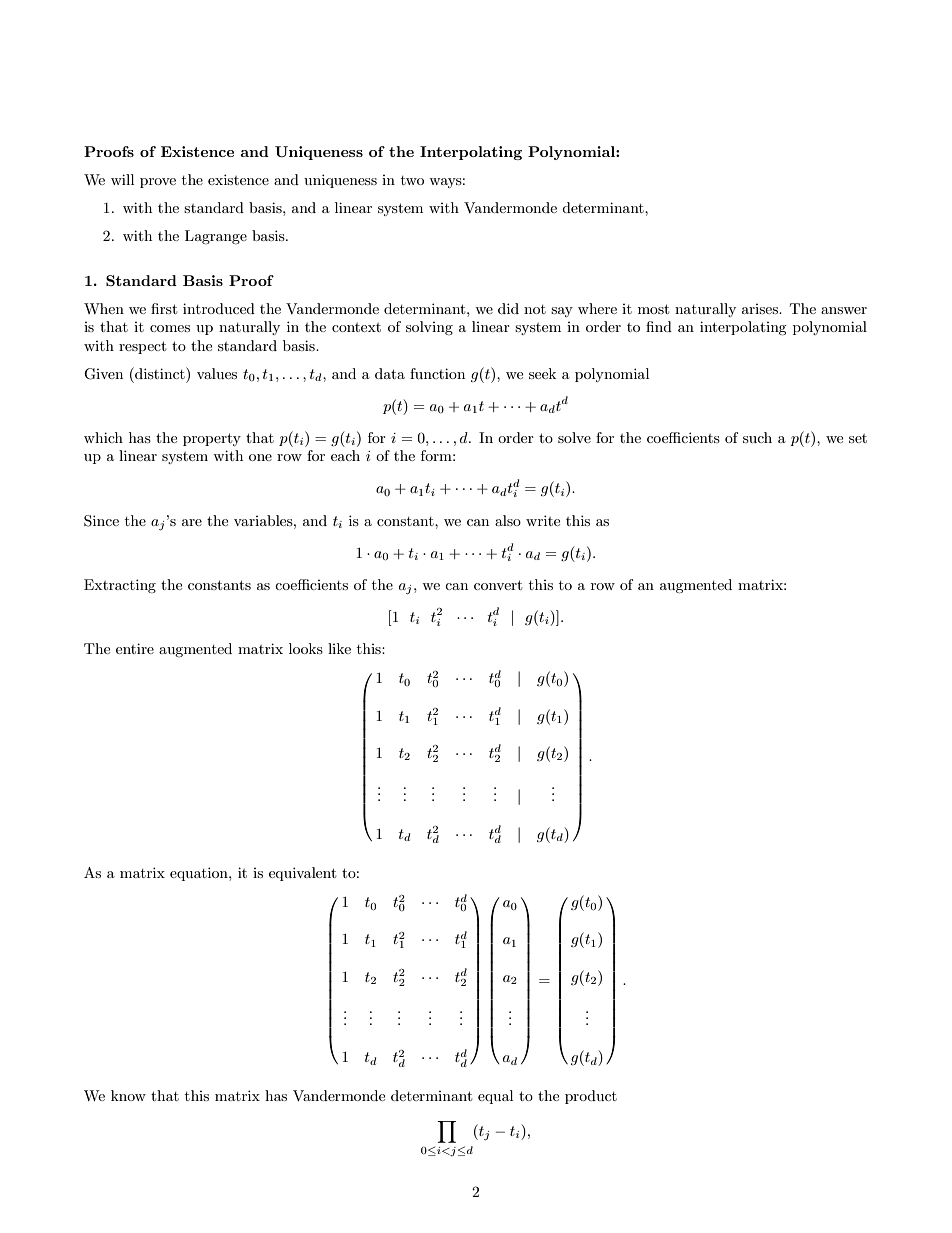 This screenshot has height=1233, width=952. I want to click on equal, so click(495, 1097).
